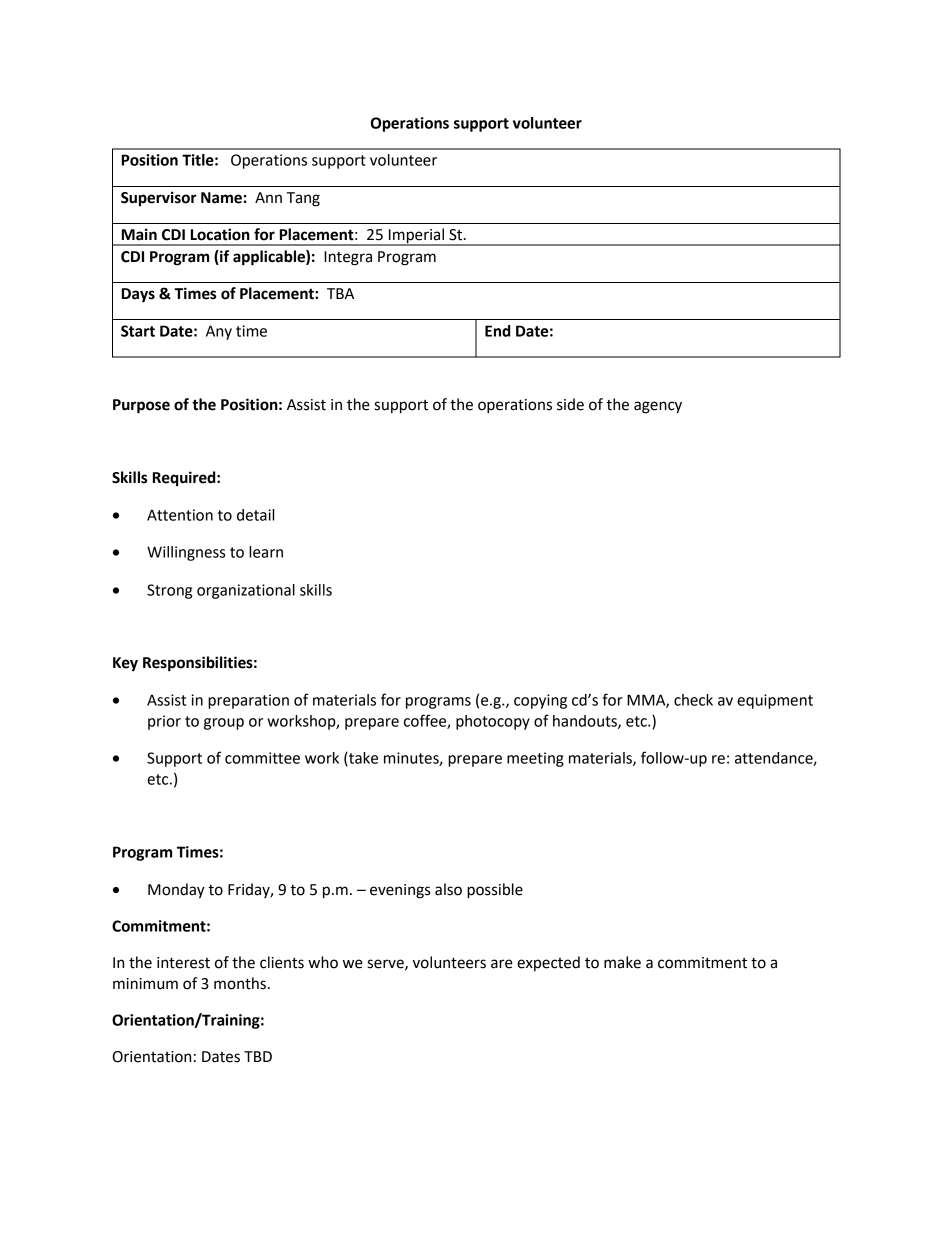  What do you see at coordinates (658, 407) in the image?
I see `agency` at bounding box center [658, 407].
